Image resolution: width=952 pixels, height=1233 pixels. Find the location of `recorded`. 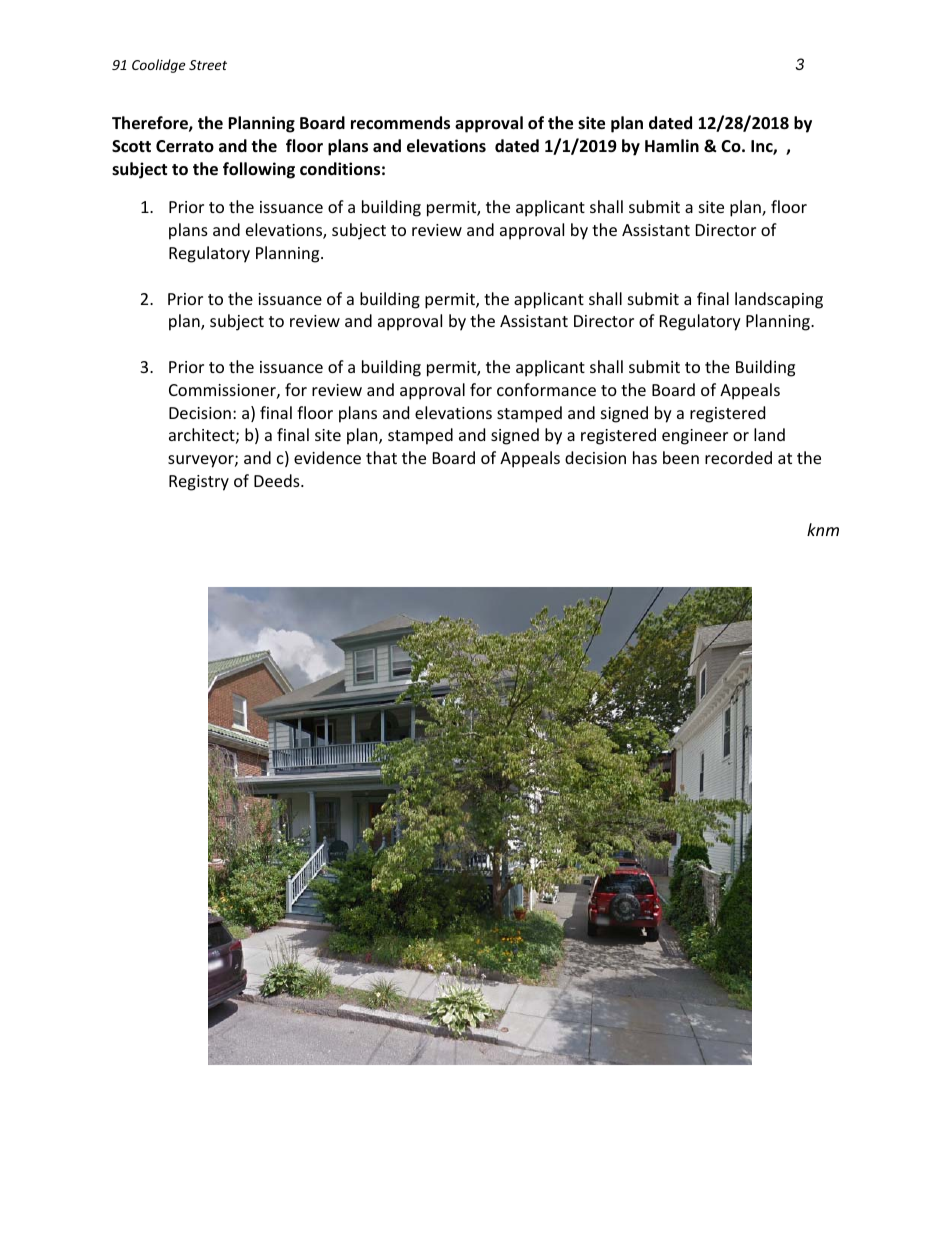

recorded is located at coordinates (738, 457).
